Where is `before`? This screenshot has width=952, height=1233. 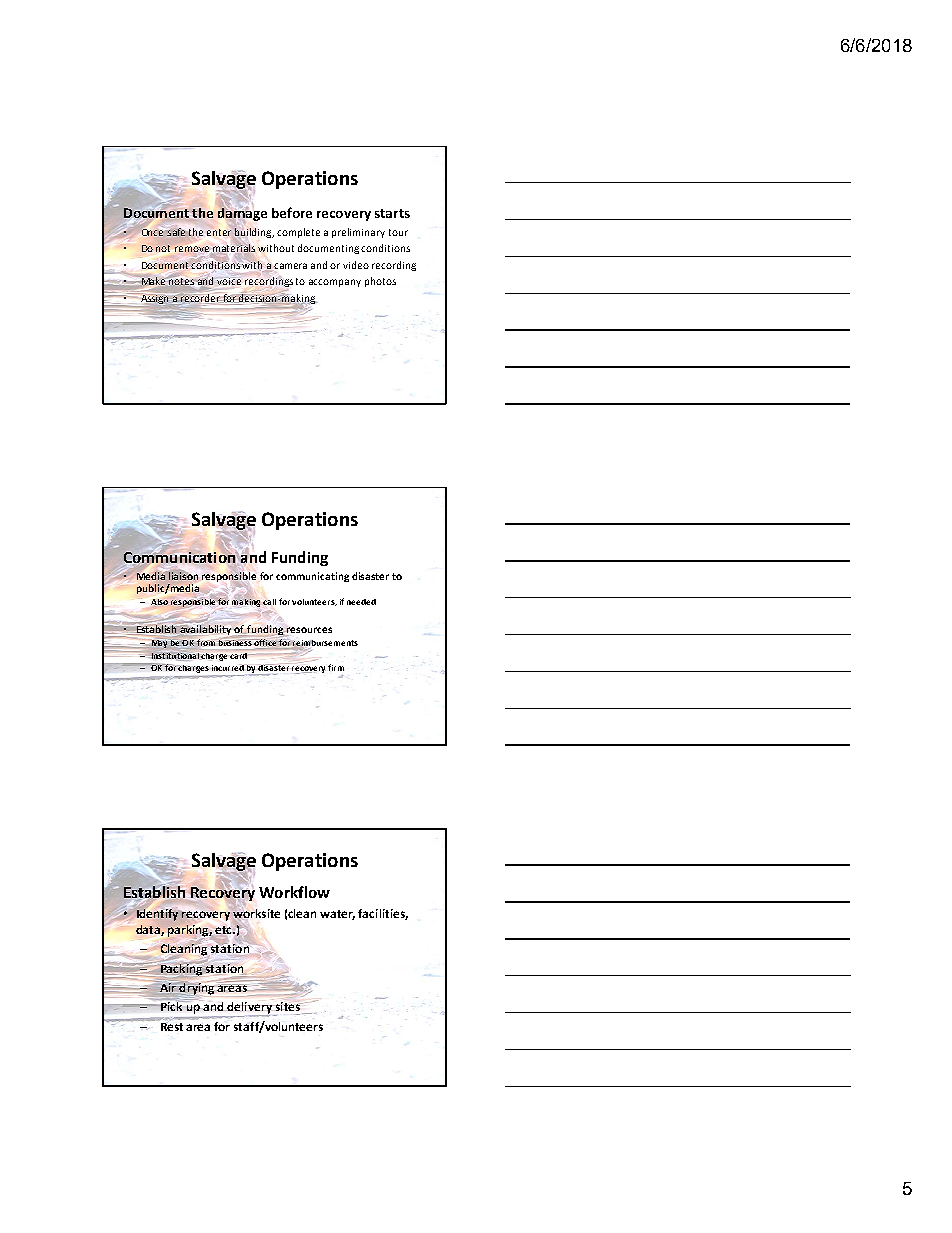 before is located at coordinates (292, 212).
